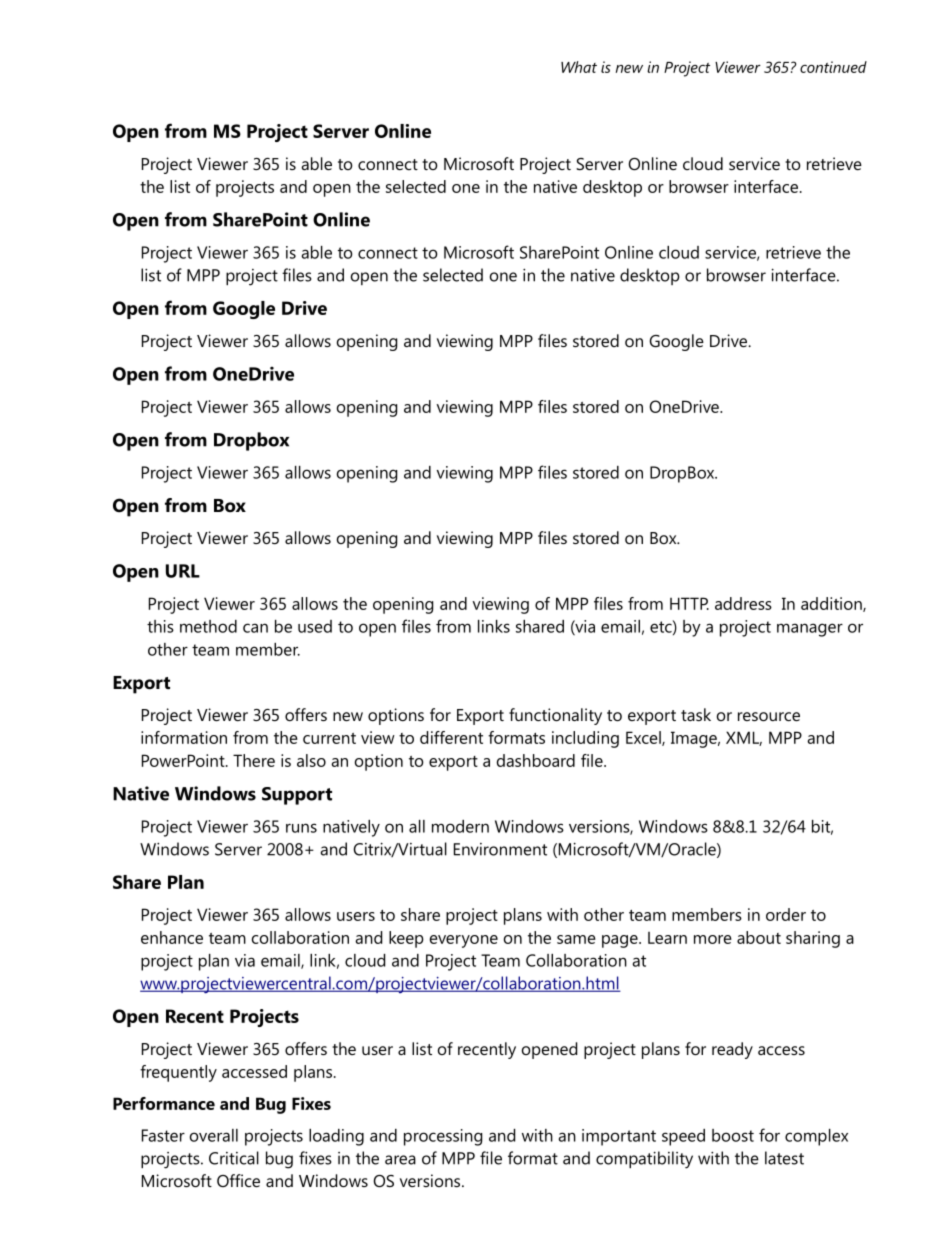  Describe the element at coordinates (833, 67) in the screenshot. I see `continued` at that location.
